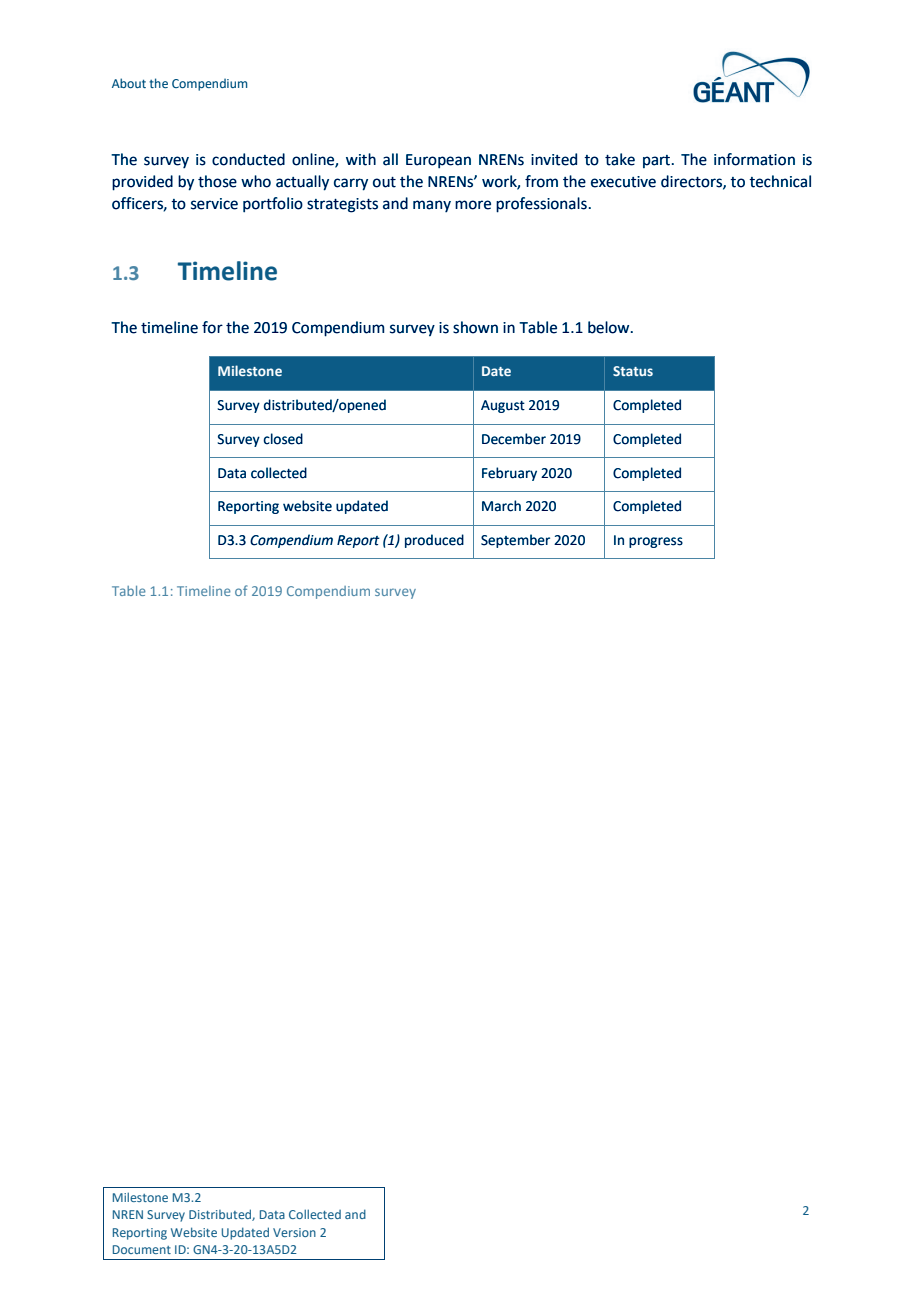  What do you see at coordinates (656, 542) in the document?
I see `progress` at bounding box center [656, 542].
